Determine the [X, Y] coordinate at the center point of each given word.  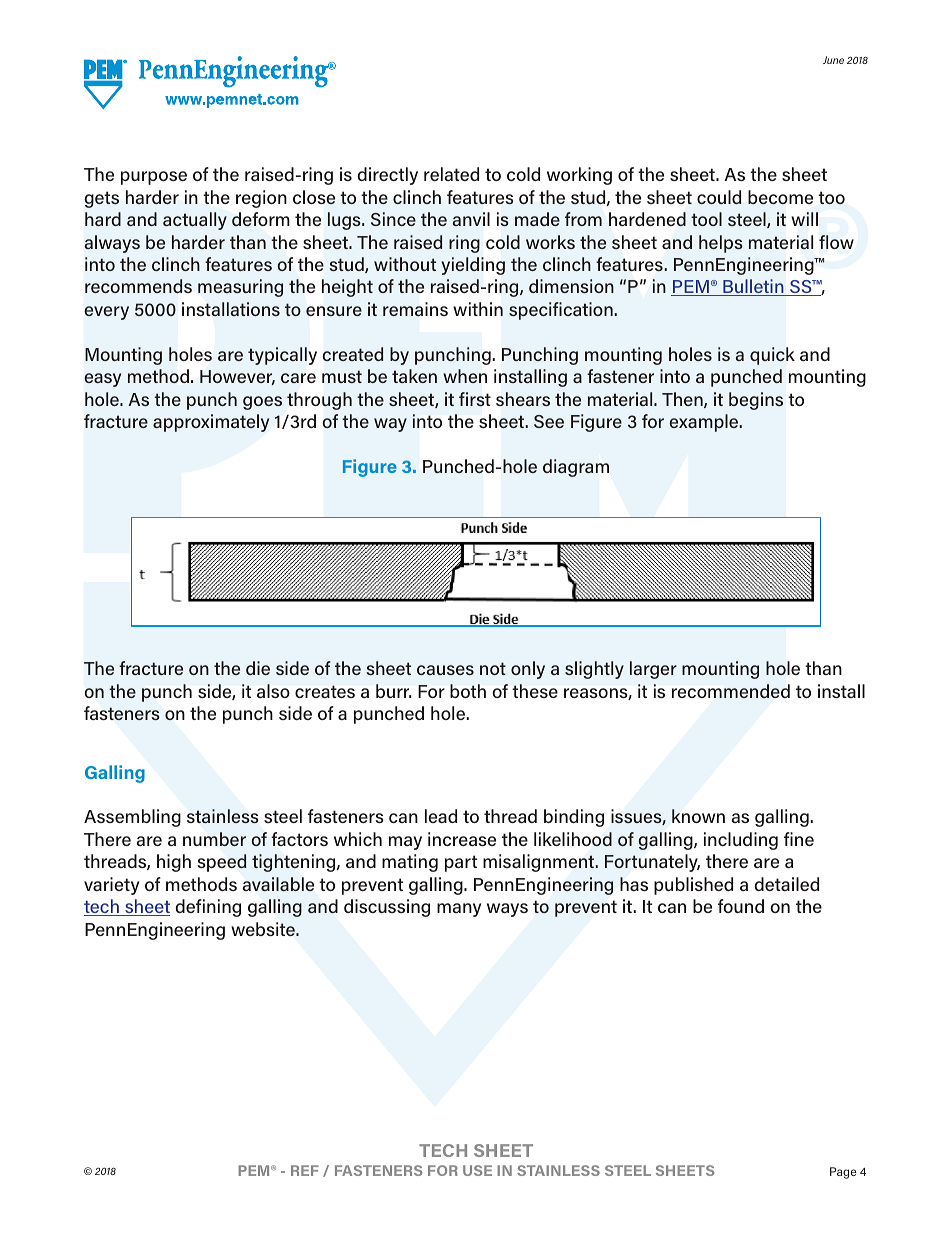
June [833, 60]
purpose [154, 178]
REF [305, 1170]
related [451, 174]
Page [843, 1173]
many [459, 910]
